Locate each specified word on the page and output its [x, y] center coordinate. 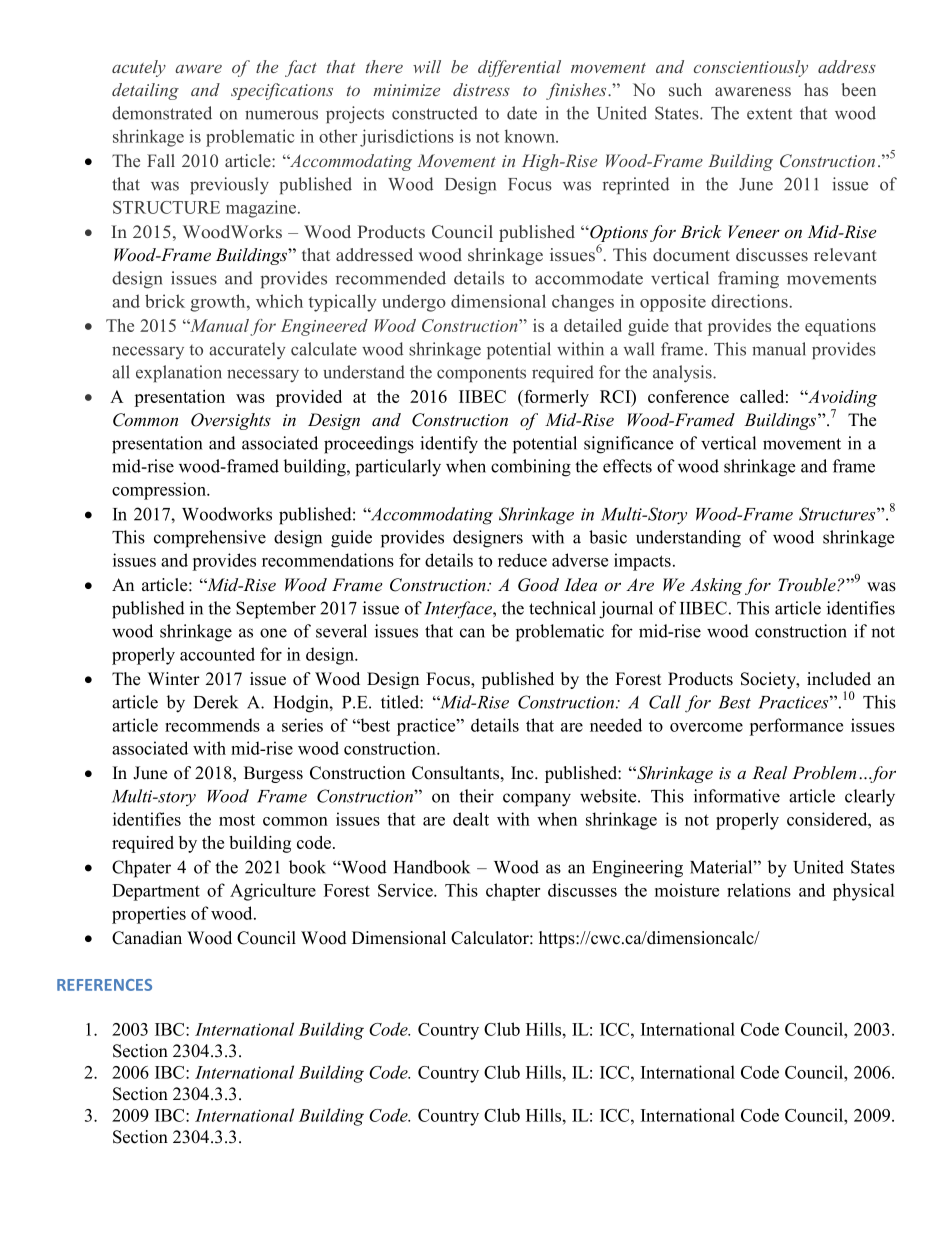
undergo [414, 303]
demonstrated [162, 113]
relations [759, 890]
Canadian [147, 938]
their [476, 796]
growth [219, 303]
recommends [212, 725]
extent [769, 114]
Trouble [808, 585]
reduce [522, 560]
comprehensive [210, 539]
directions [750, 301]
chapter [513, 892]
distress [481, 89]
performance [796, 727]
